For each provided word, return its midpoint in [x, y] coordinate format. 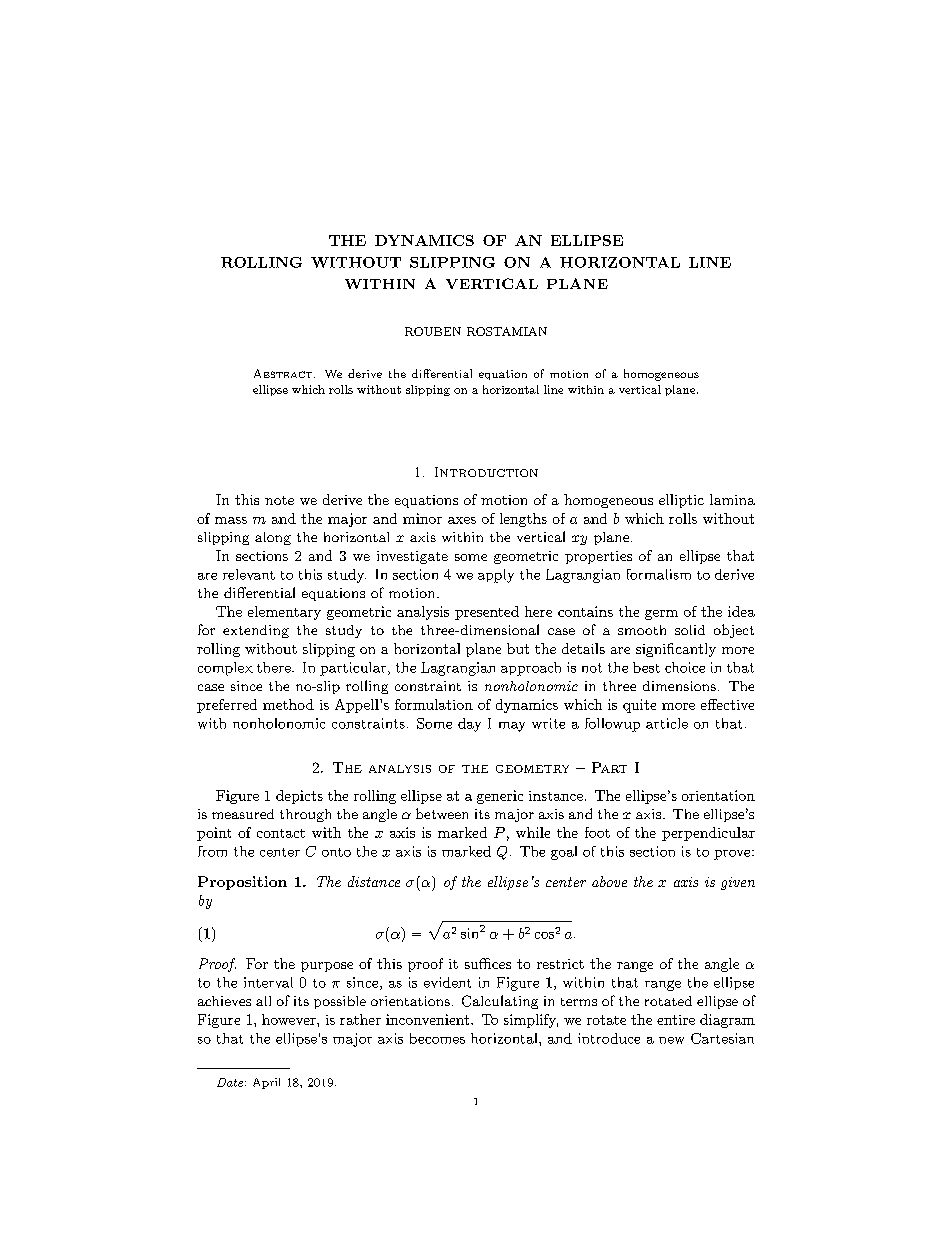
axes [462, 520]
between [442, 813]
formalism [659, 574]
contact [281, 833]
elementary [284, 613]
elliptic [681, 501]
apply [496, 576]
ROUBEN [433, 331]
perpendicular [708, 834]
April [266, 1083]
